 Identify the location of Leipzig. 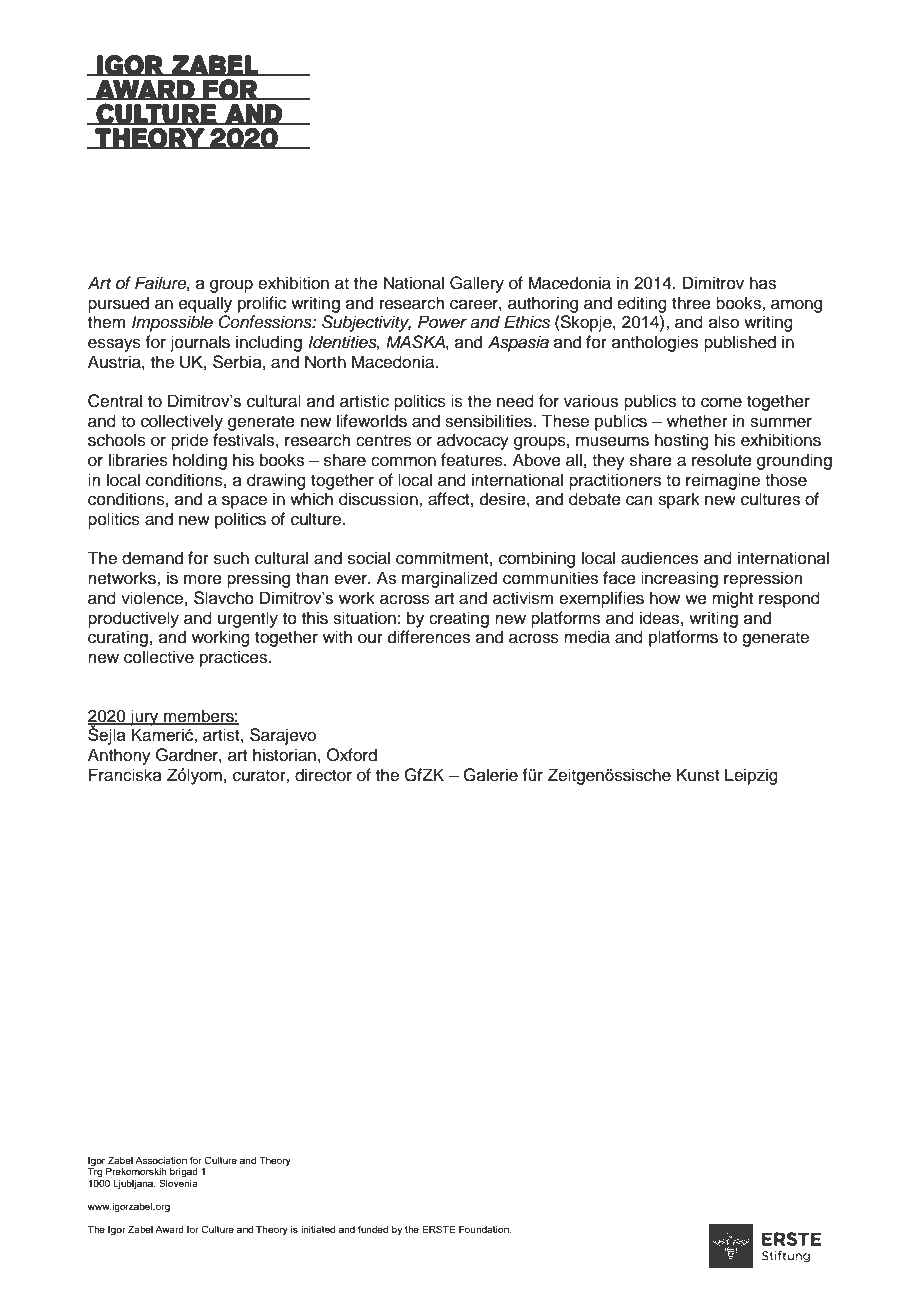
(751, 776).
